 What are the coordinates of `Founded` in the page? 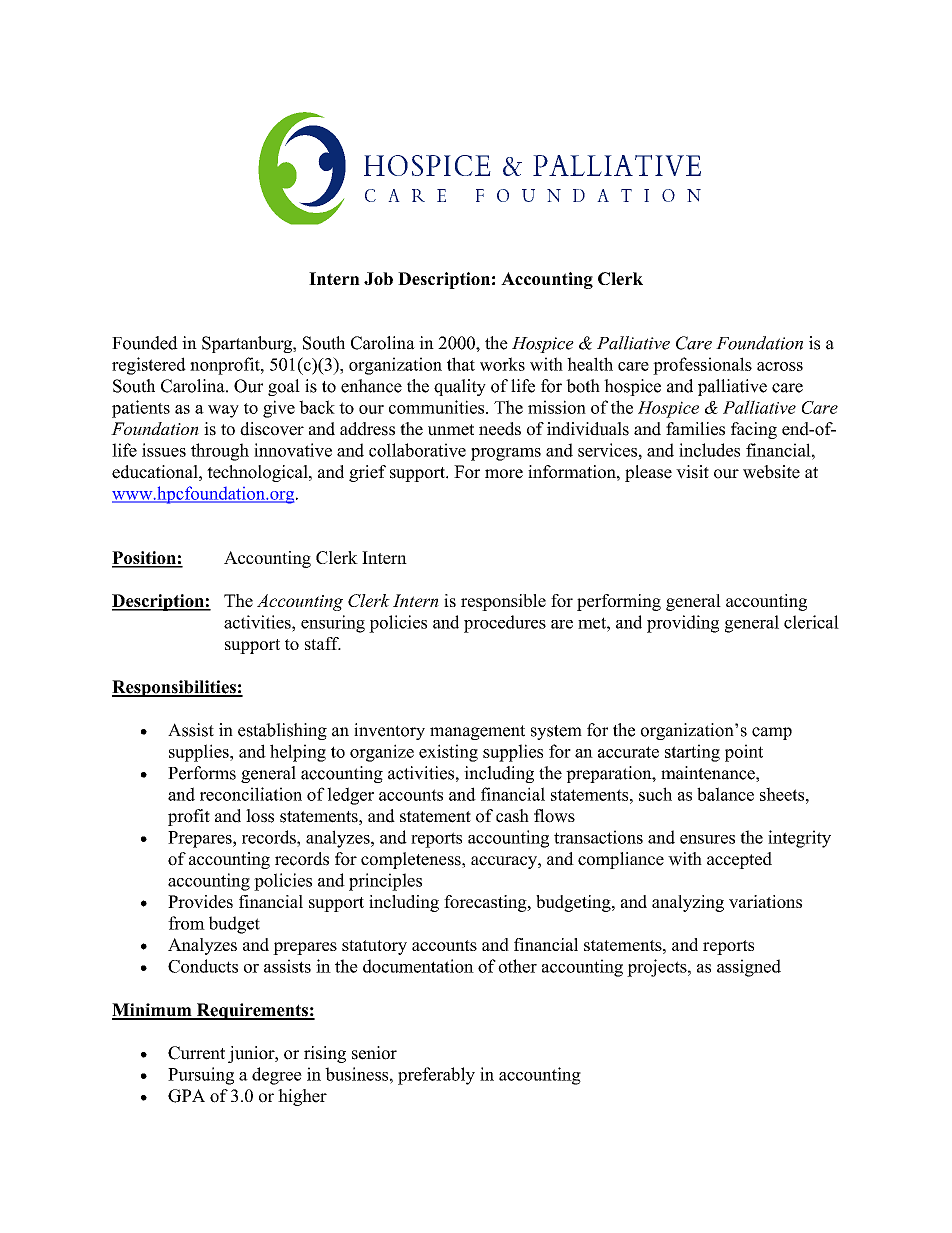 It's located at (145, 343).
